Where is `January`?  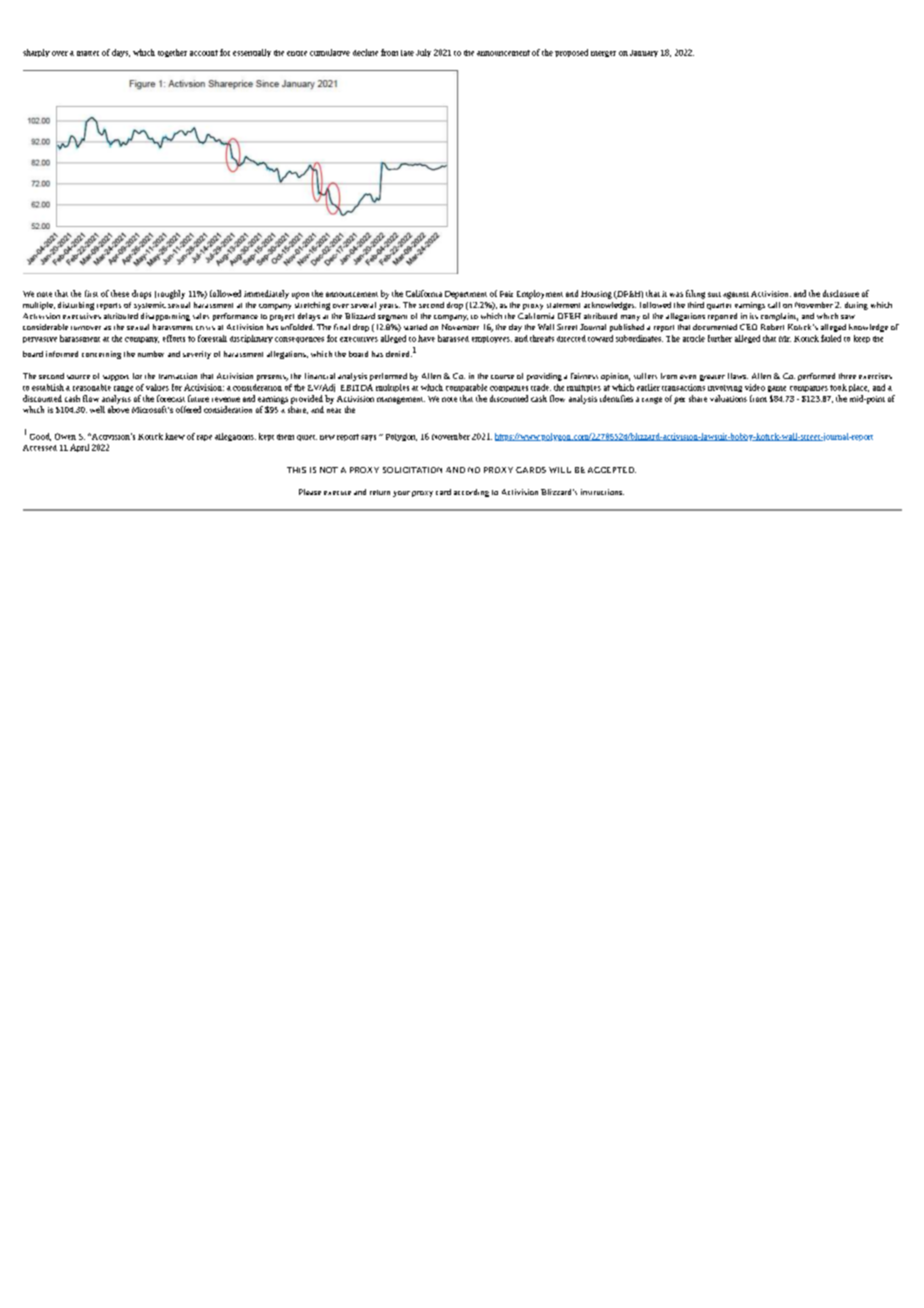
January is located at coordinates (644, 53).
